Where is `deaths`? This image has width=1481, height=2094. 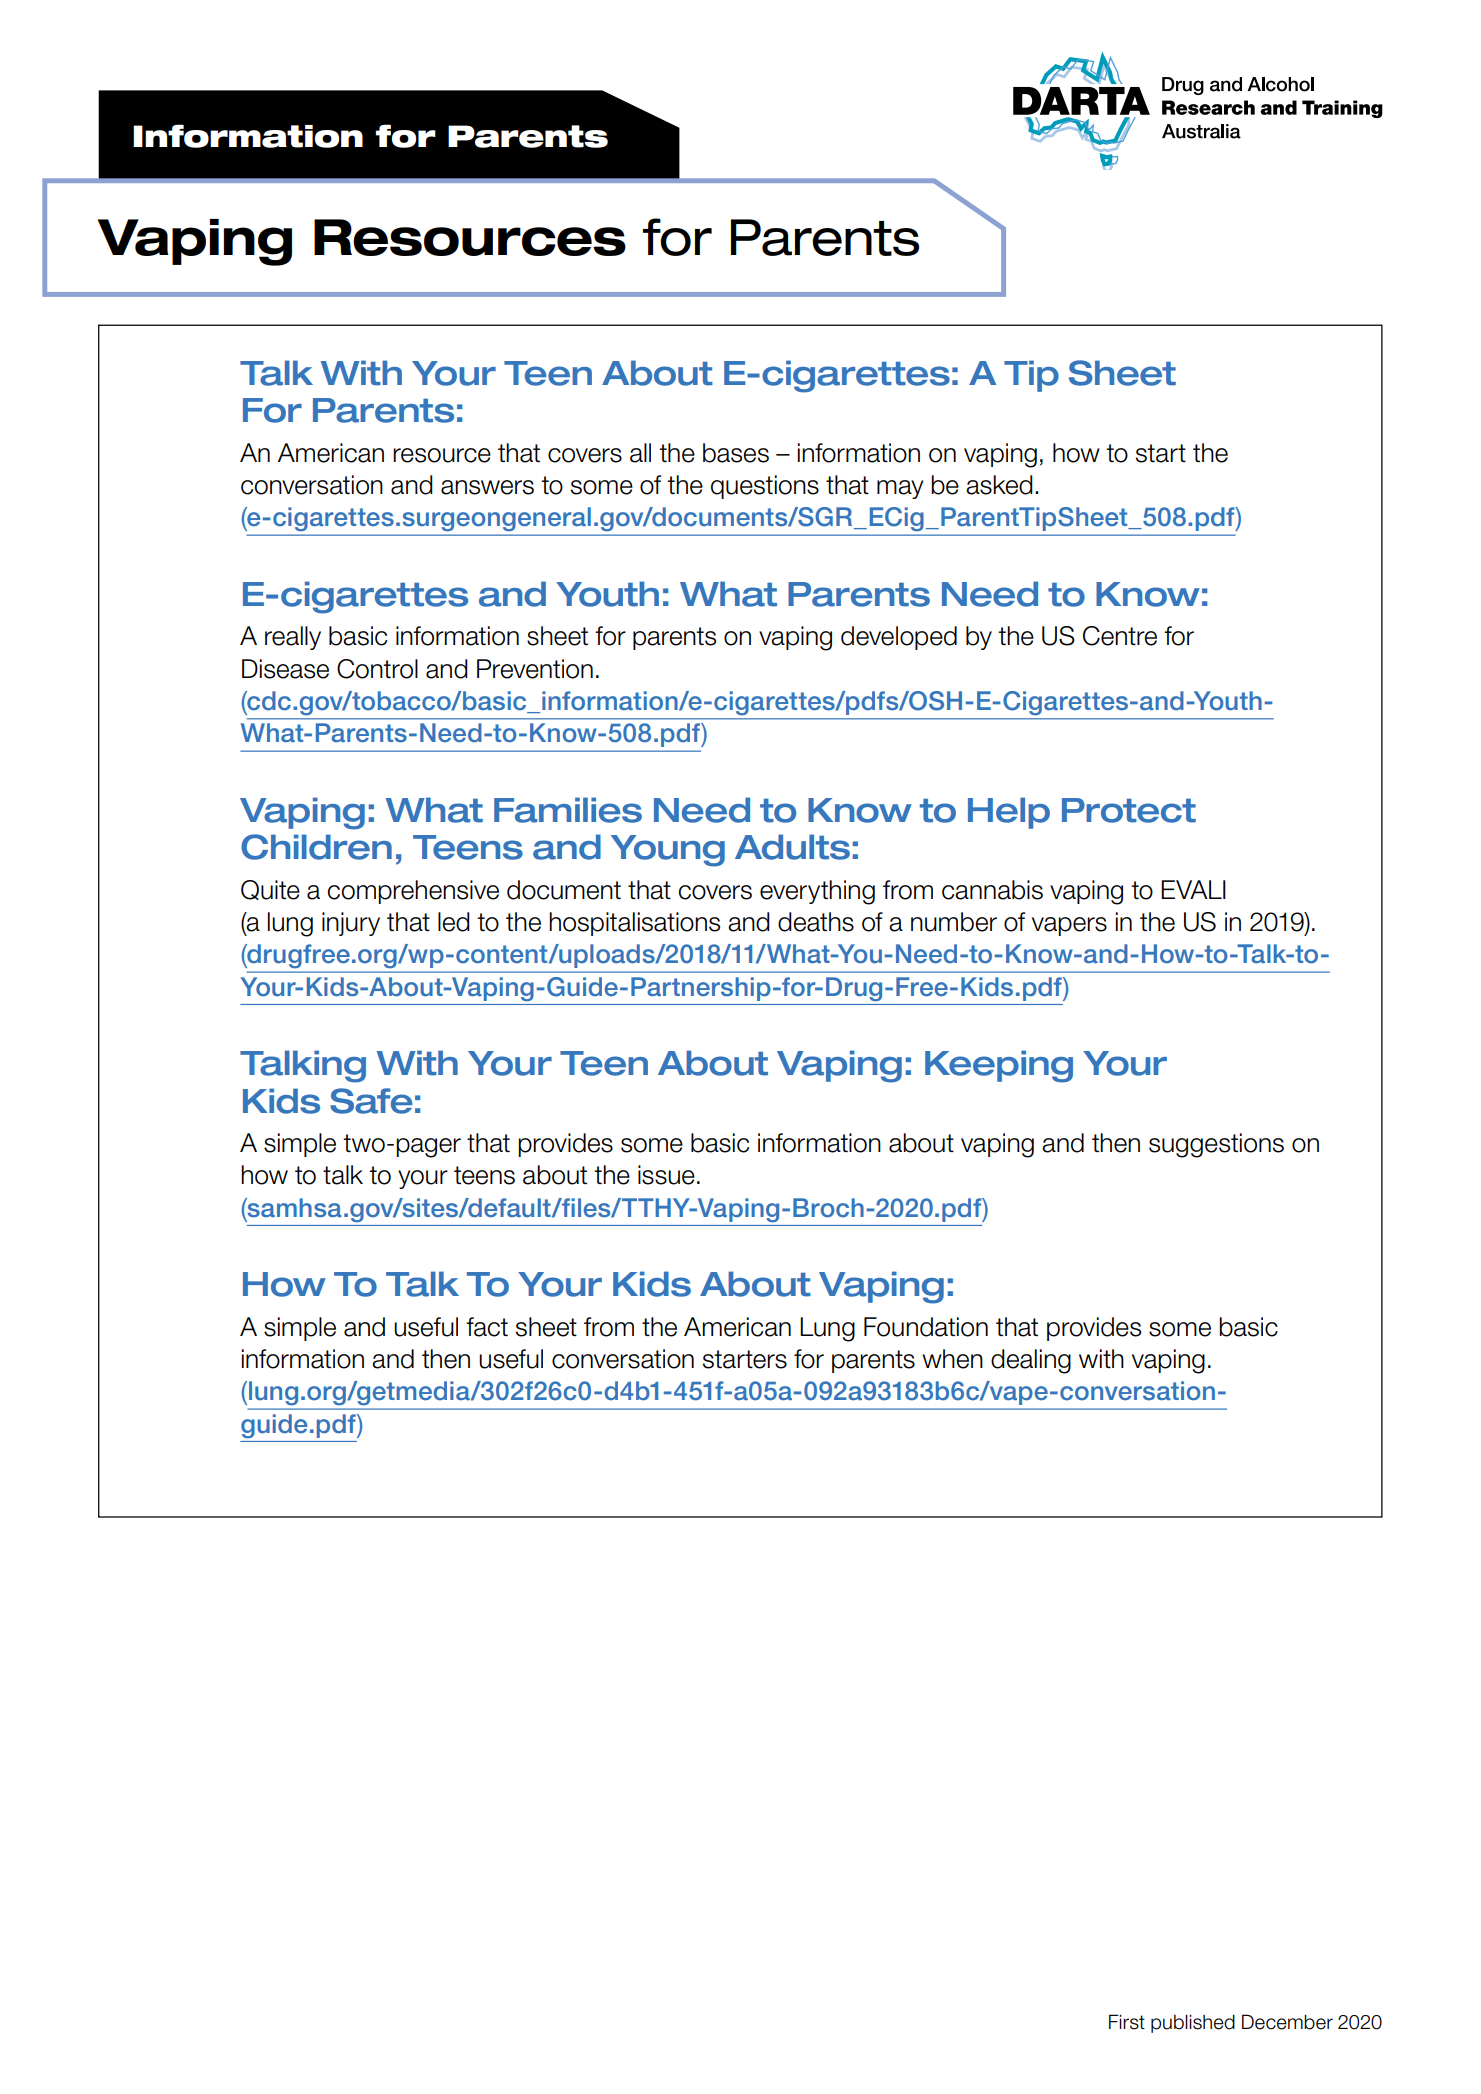 deaths is located at coordinates (816, 922).
